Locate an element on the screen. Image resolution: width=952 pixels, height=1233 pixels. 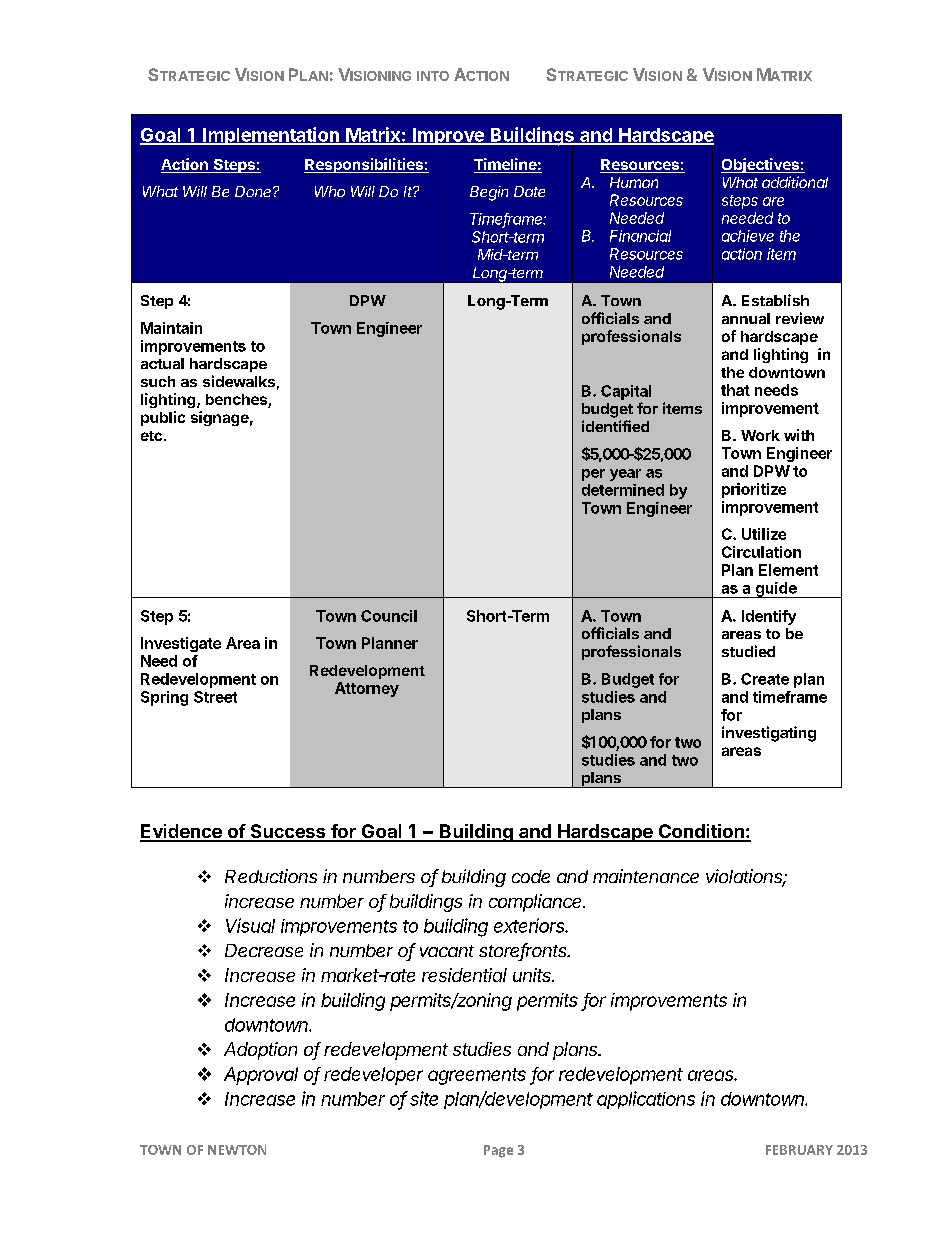
code is located at coordinates (531, 876).
